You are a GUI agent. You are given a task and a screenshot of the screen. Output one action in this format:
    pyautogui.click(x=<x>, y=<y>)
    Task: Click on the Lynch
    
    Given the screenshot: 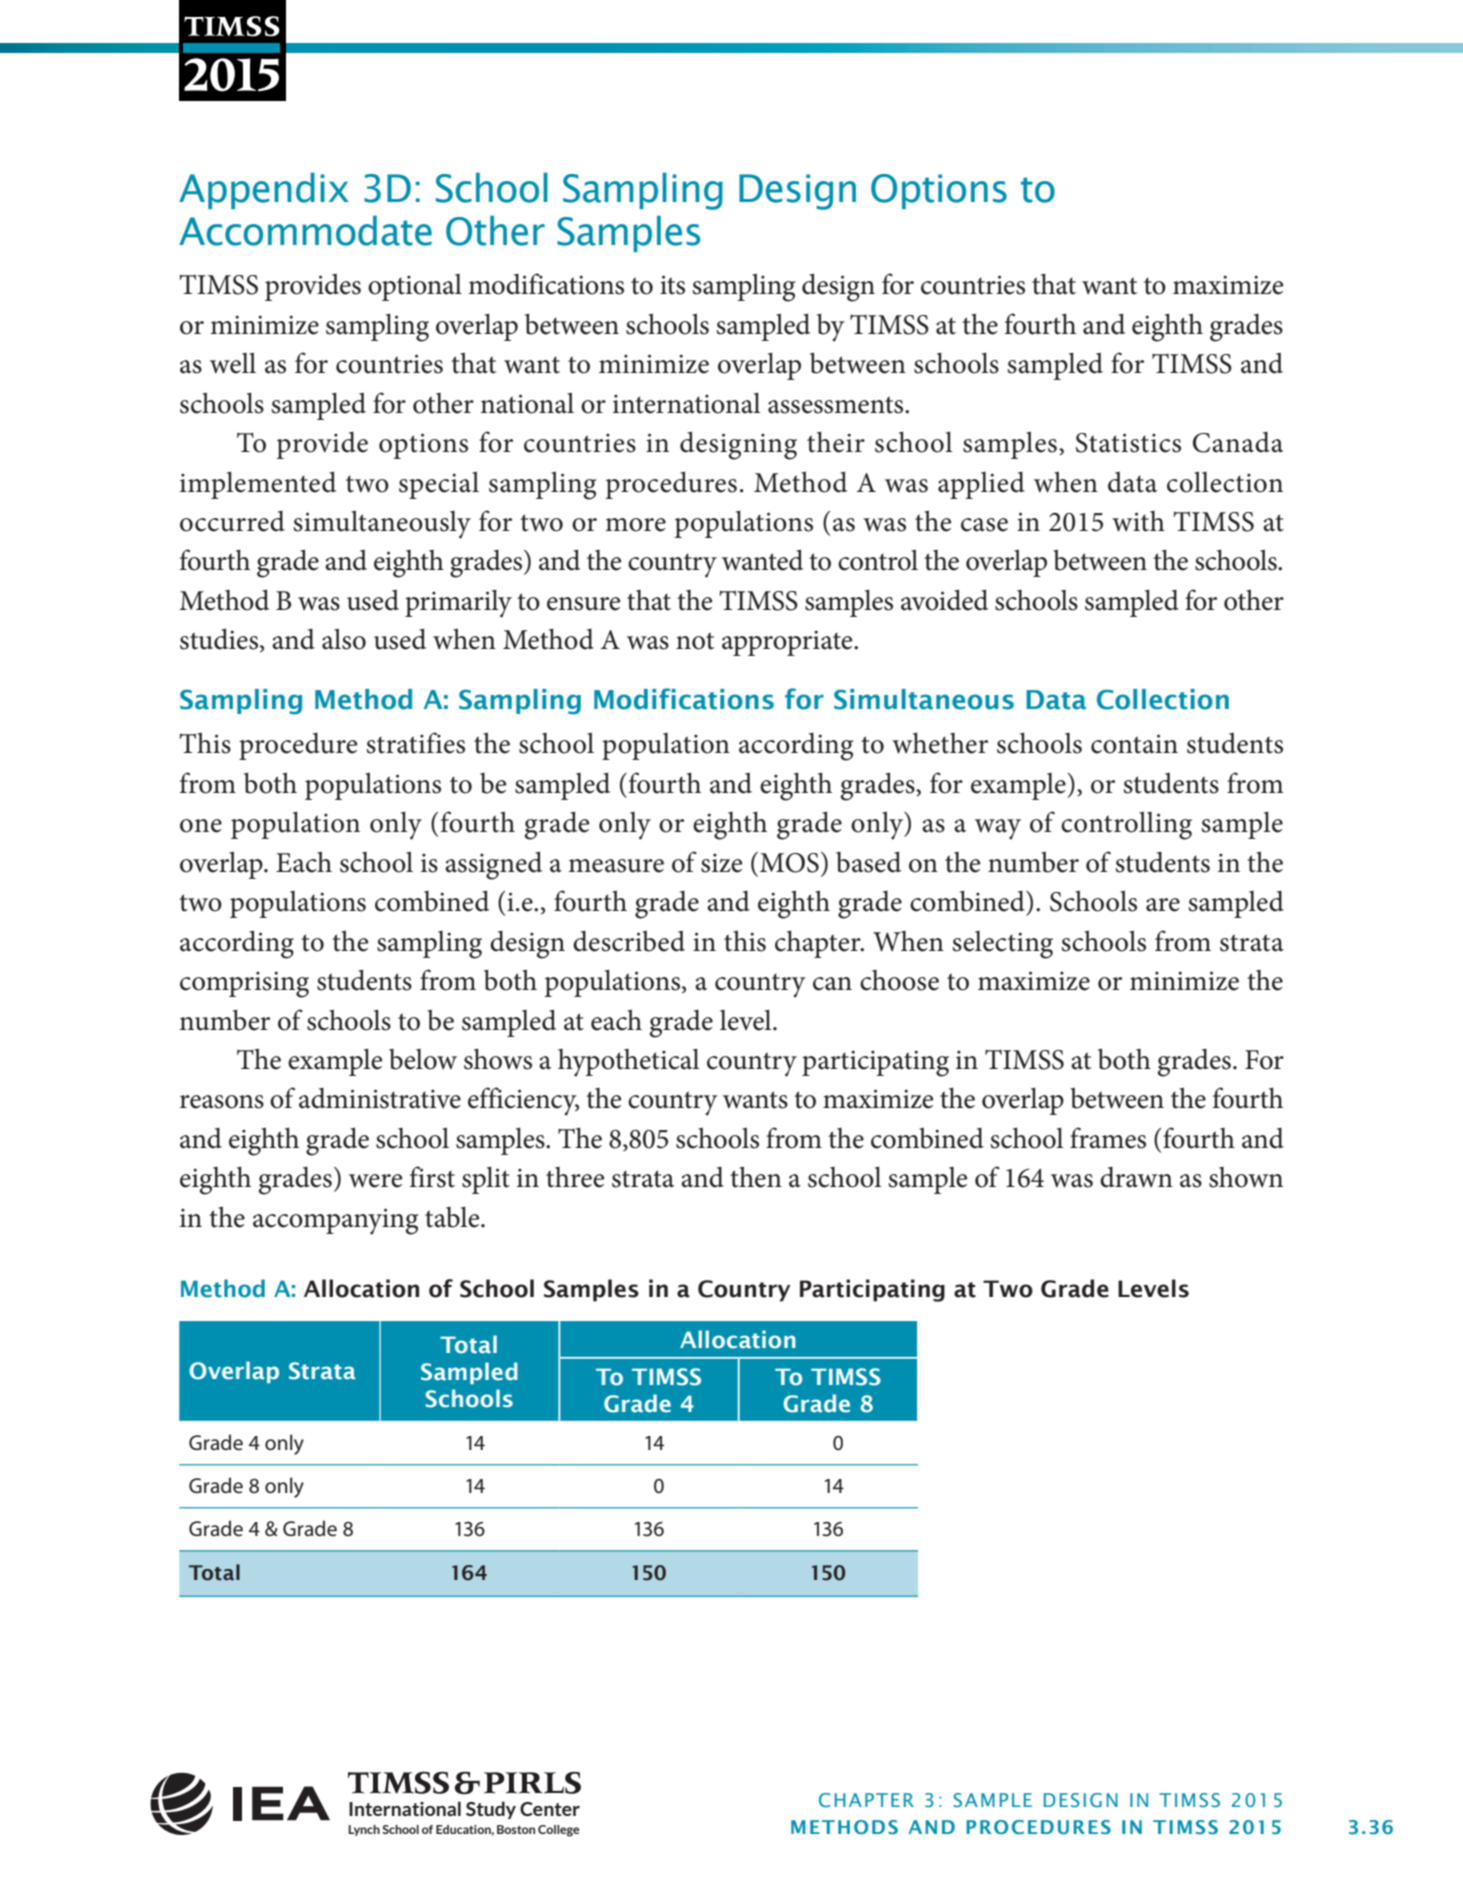 What is the action you would take?
    pyautogui.click(x=364, y=1830)
